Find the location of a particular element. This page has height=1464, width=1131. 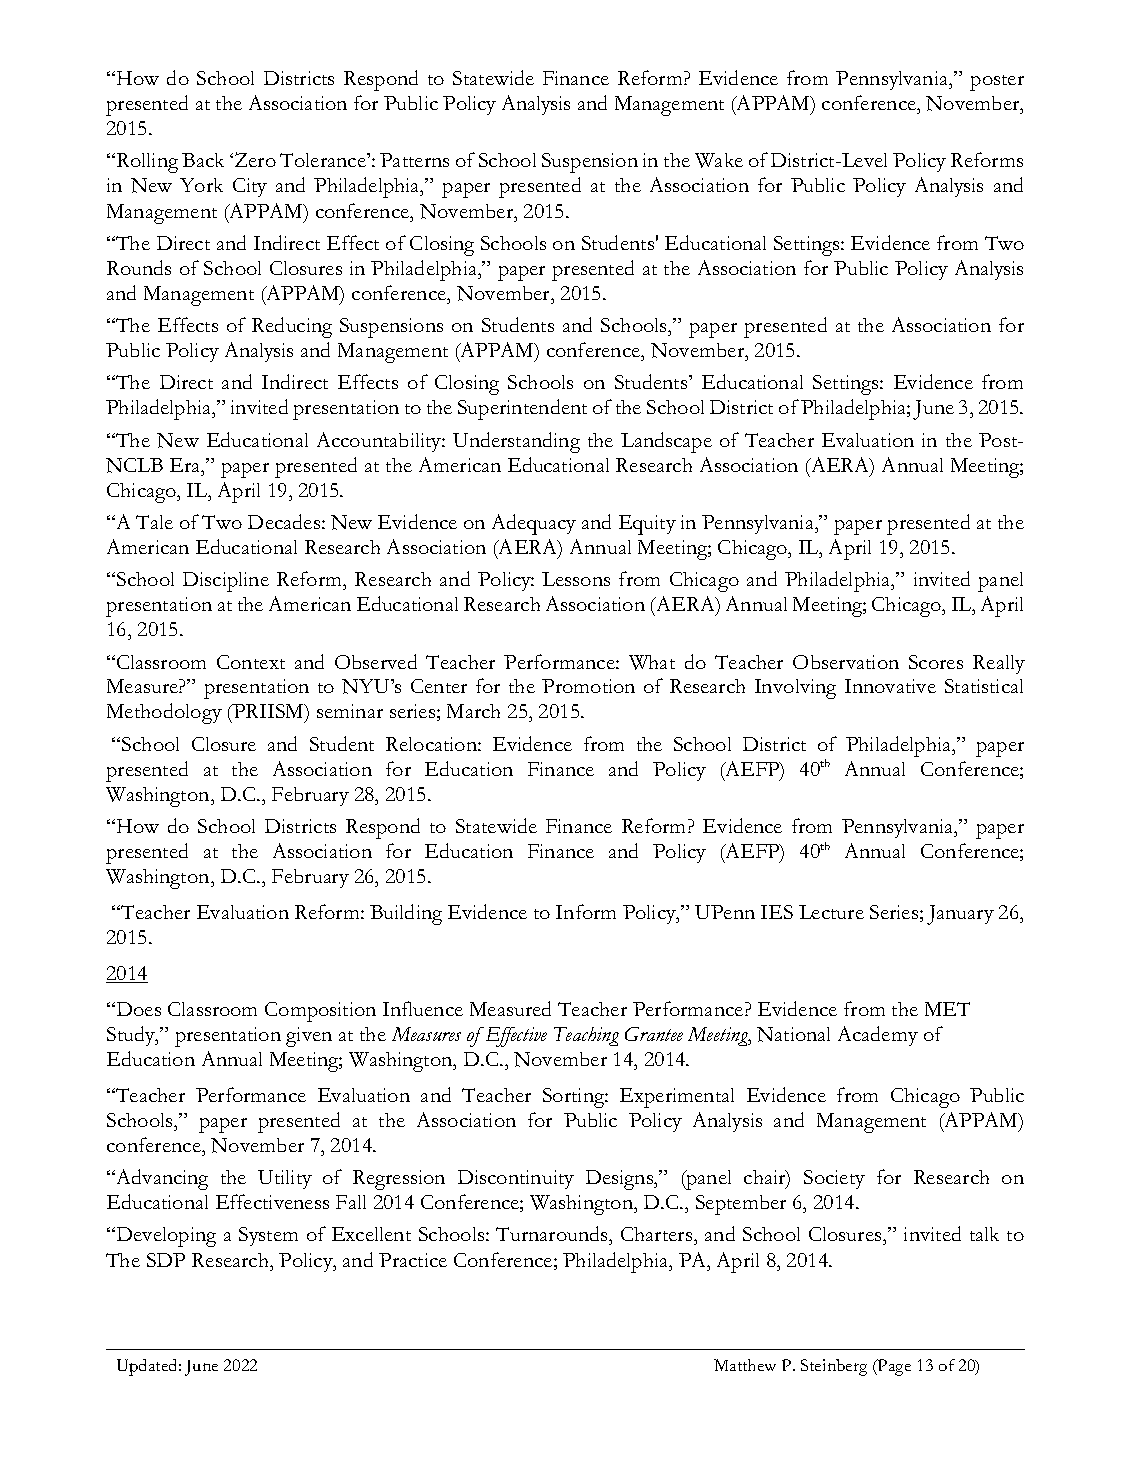

Methodology is located at coordinates (164, 713).
